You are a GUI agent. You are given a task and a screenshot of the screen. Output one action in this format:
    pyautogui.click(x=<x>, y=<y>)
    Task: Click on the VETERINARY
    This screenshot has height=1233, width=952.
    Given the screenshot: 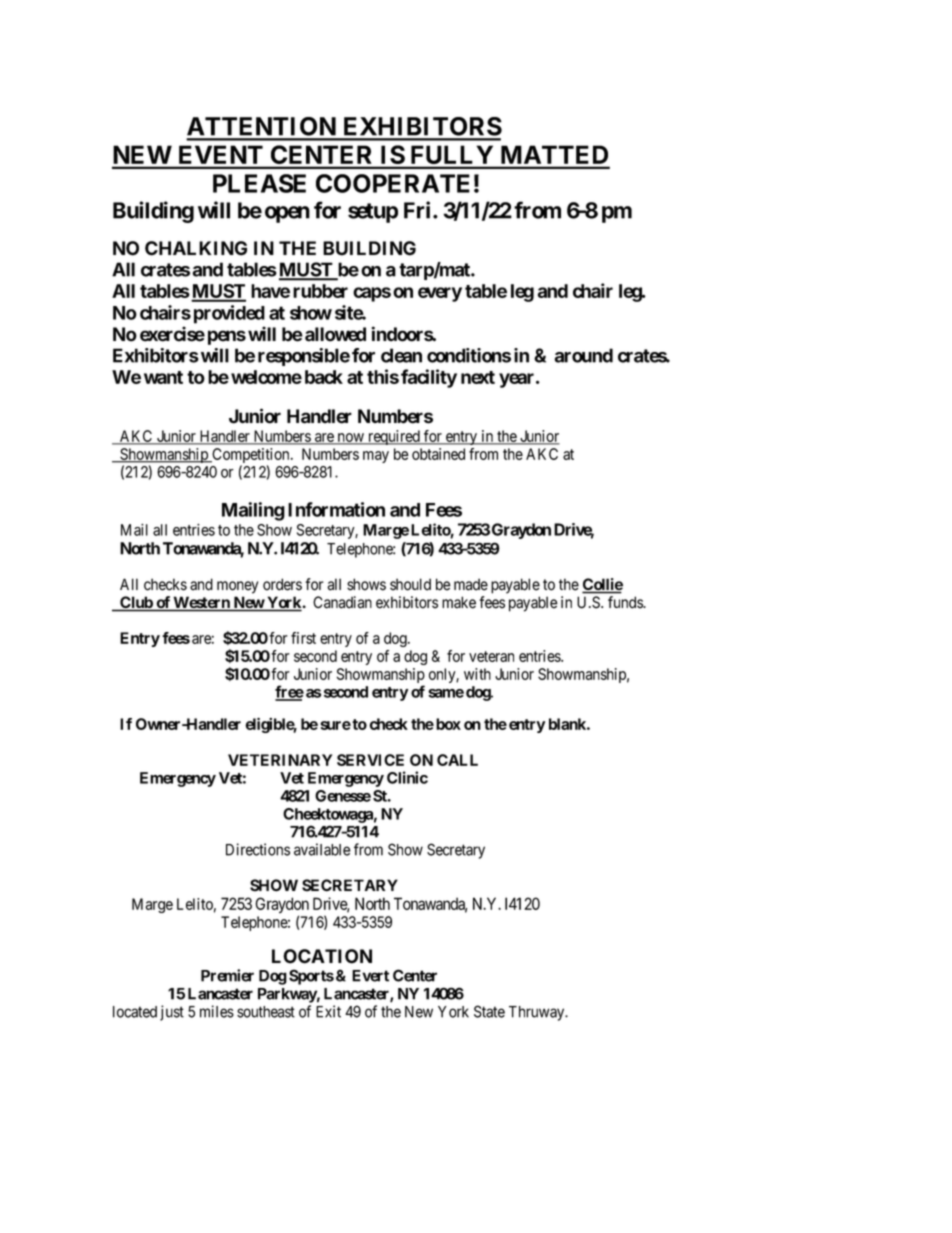 What is the action you would take?
    pyautogui.click(x=280, y=760)
